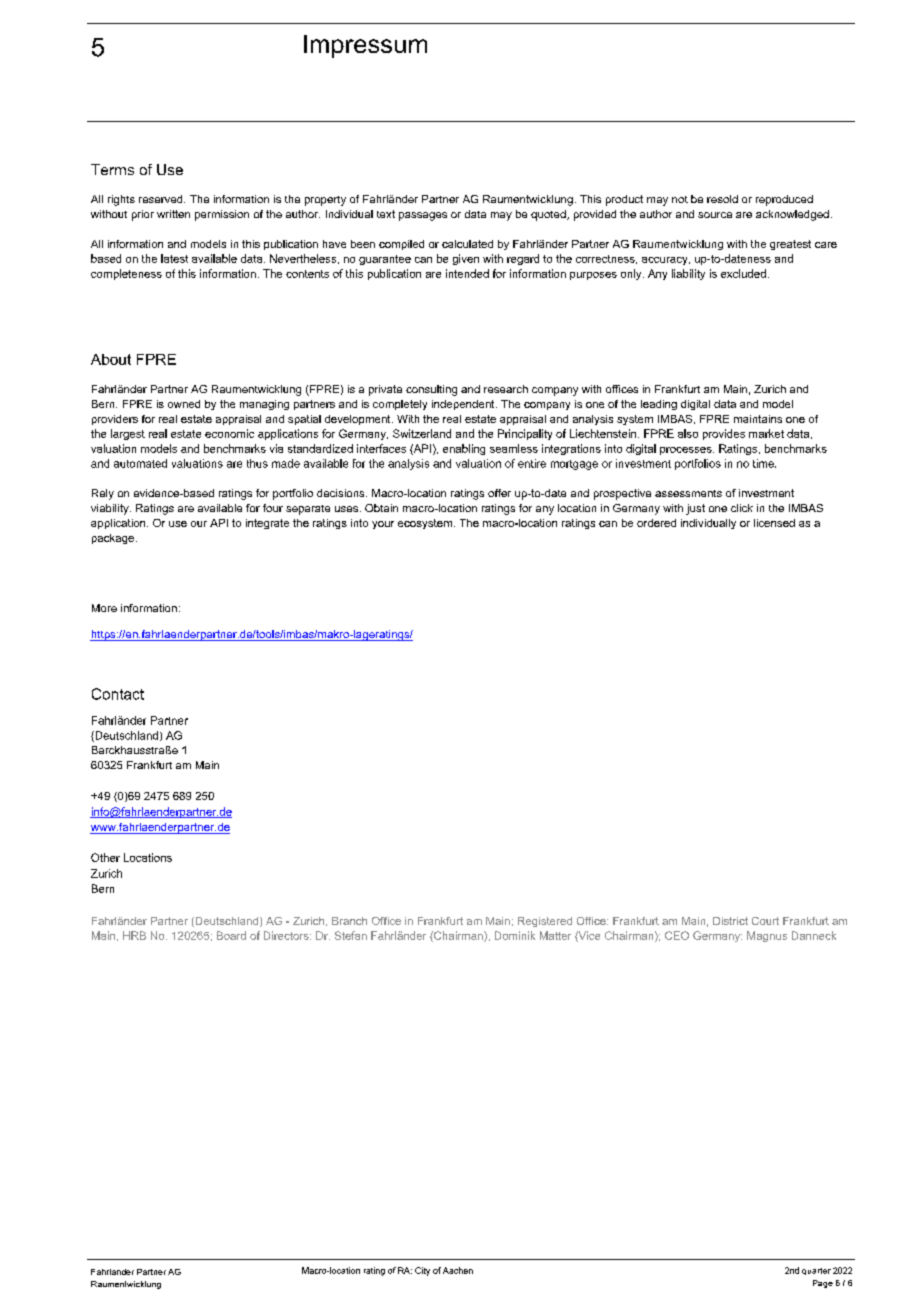  What do you see at coordinates (118, 694) in the screenshot?
I see `Contact` at bounding box center [118, 694].
